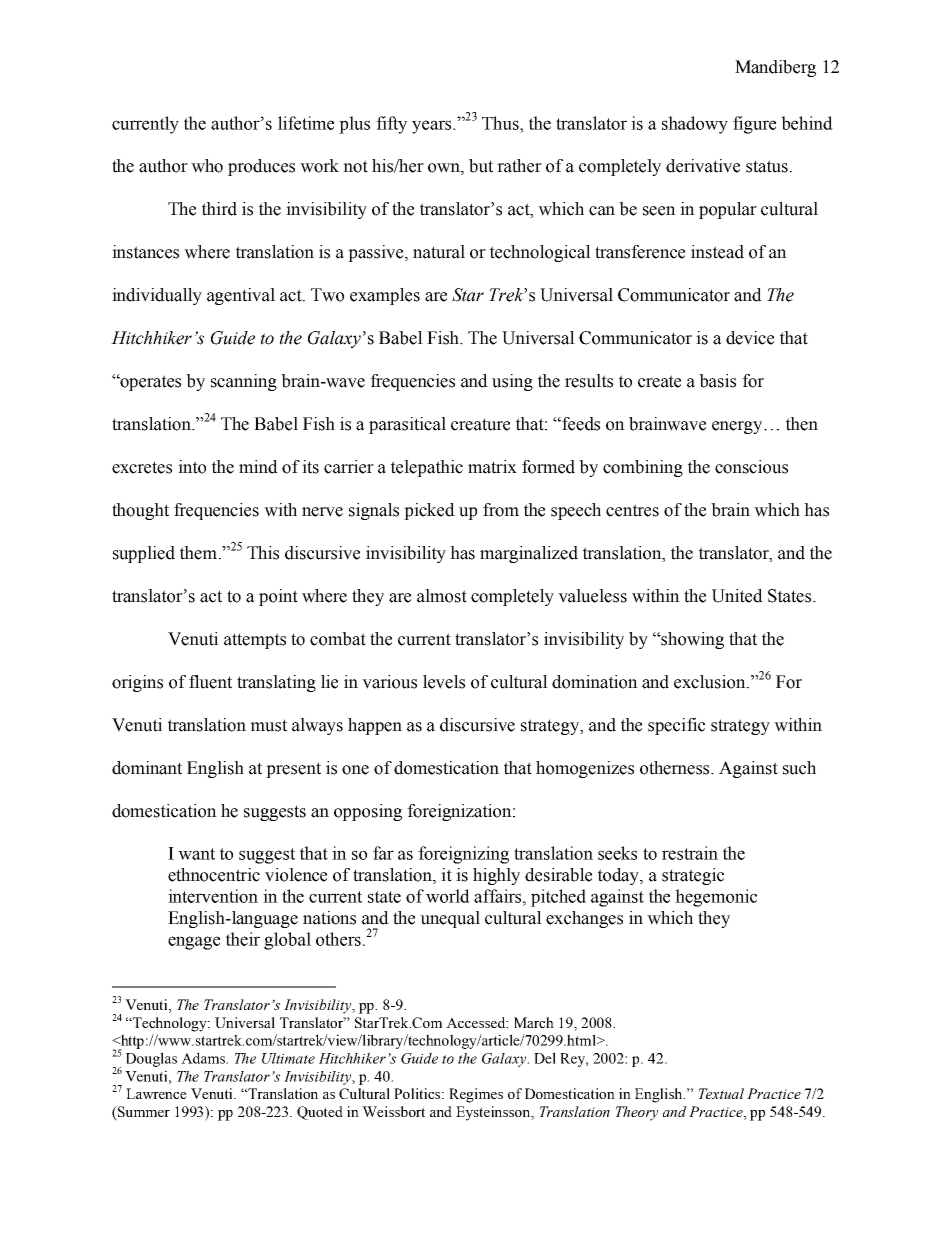 The width and height of the image is (952, 1233). I want to click on derivative, so click(703, 166).
